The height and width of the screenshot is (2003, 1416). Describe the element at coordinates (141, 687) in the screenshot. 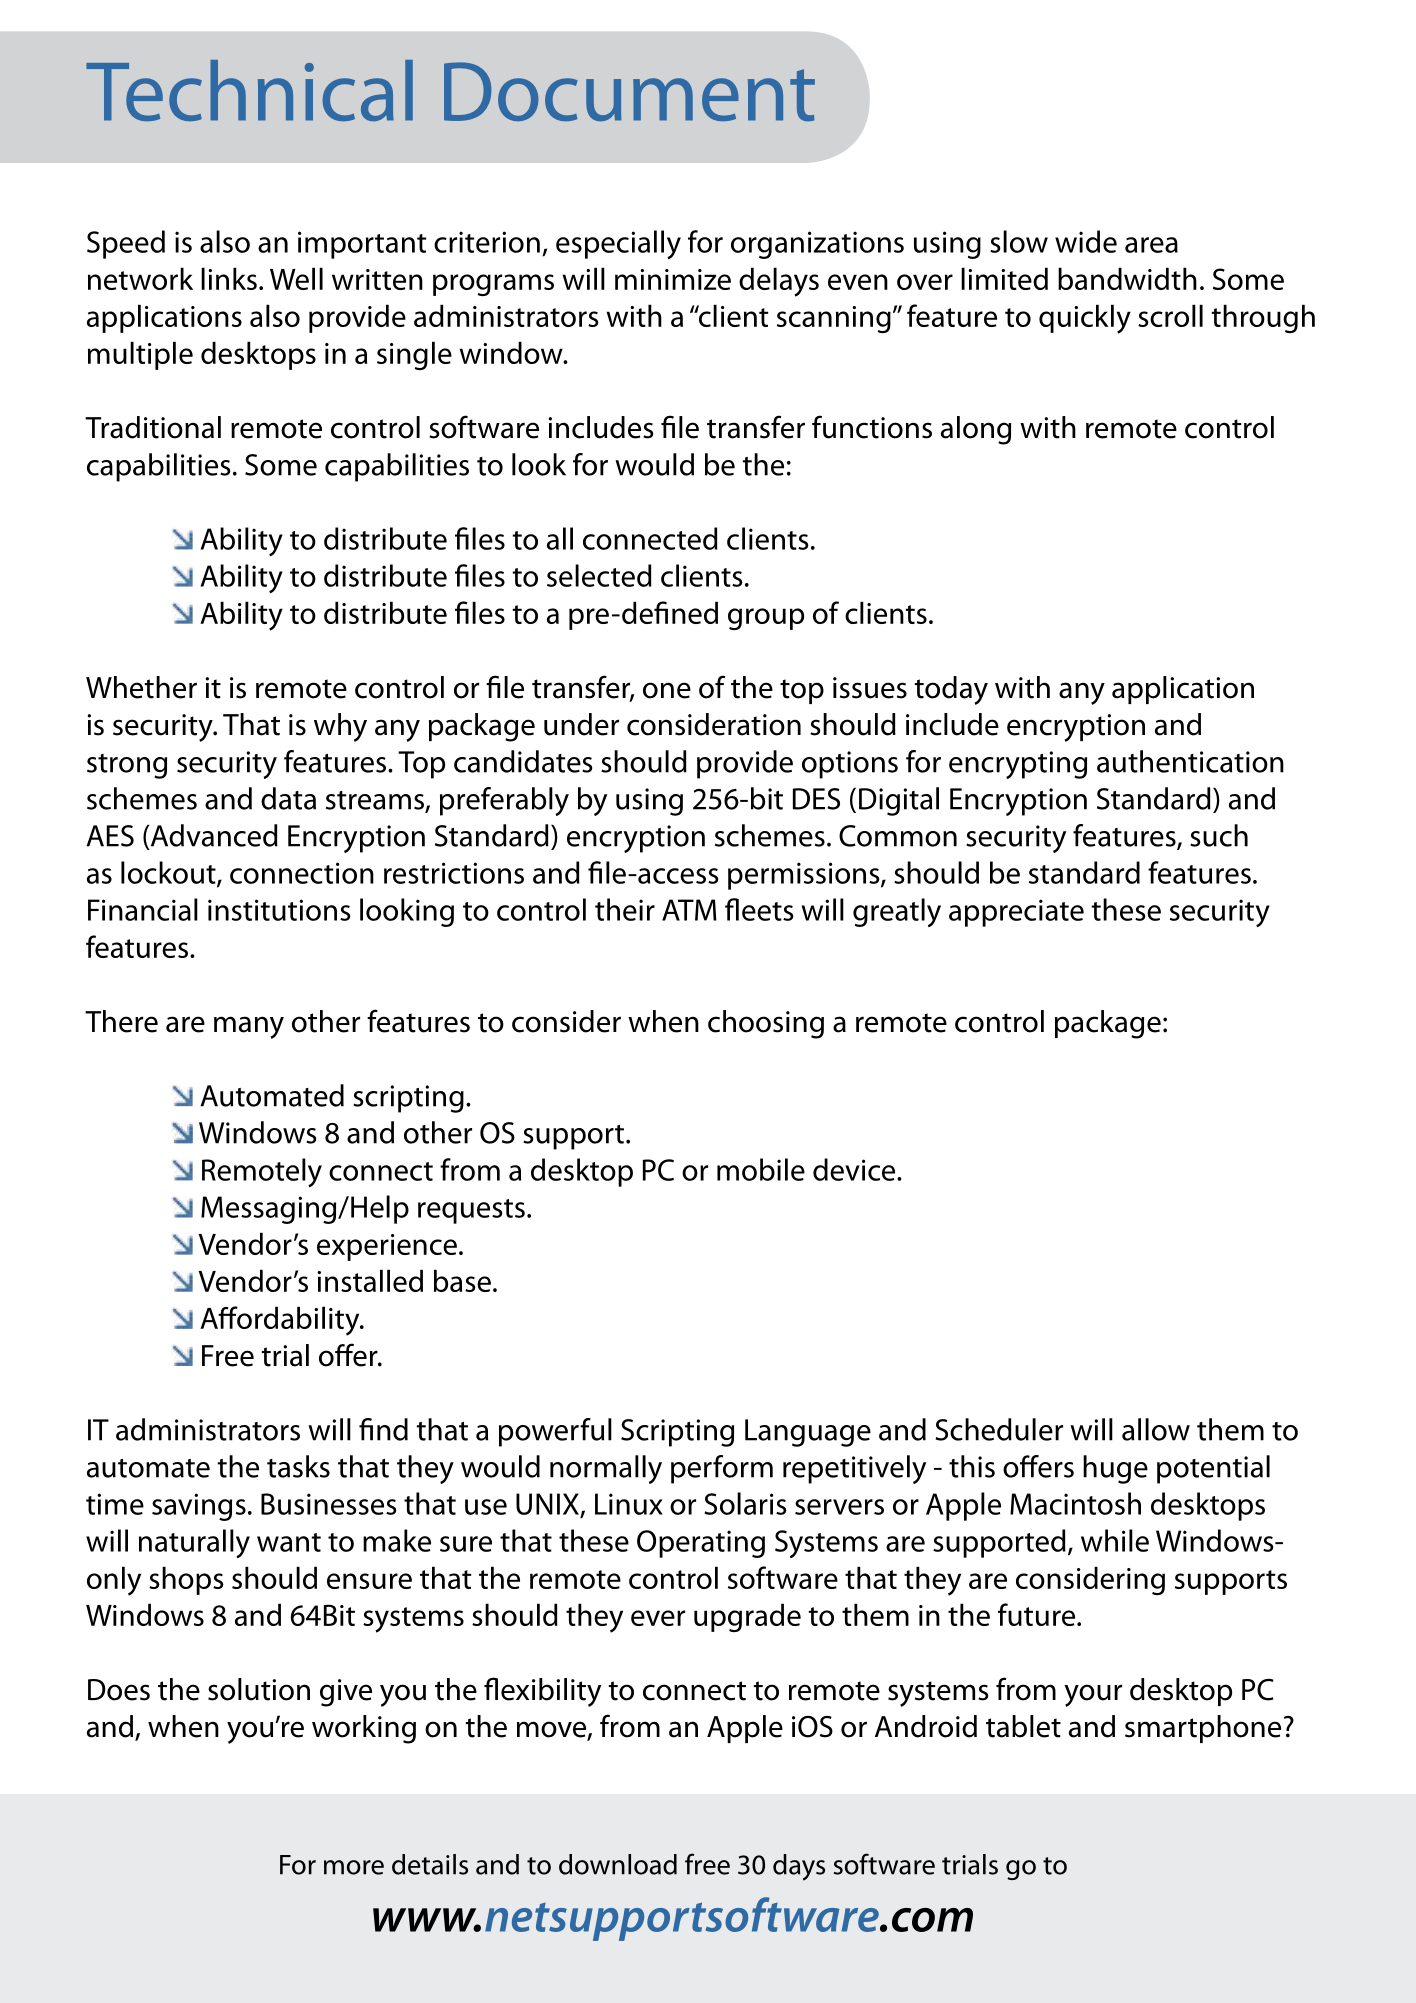

I see `Whether` at that location.
